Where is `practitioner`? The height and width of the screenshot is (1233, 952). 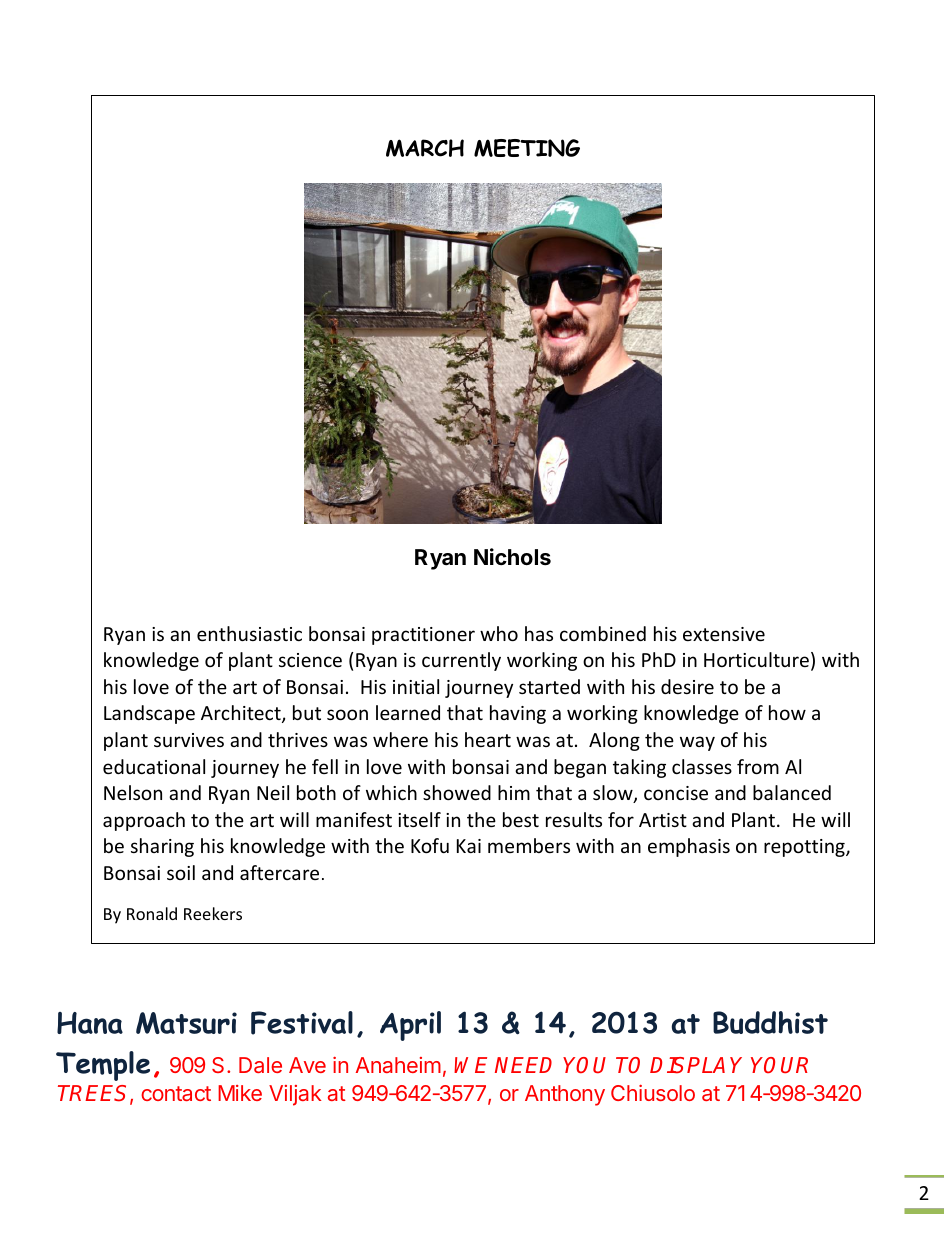
practitioner is located at coordinates (423, 636).
